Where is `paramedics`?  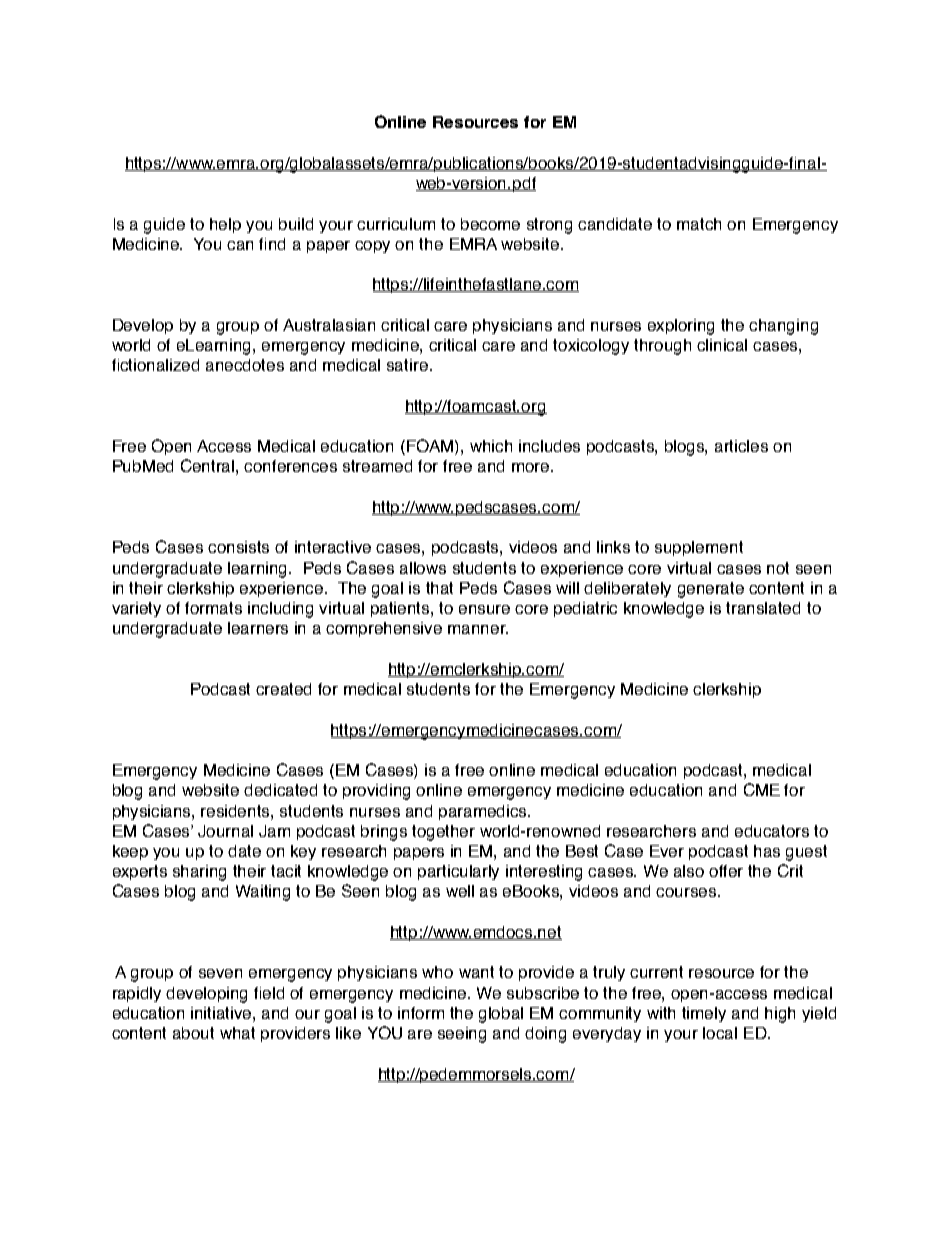
paramedics is located at coordinates (484, 812).
